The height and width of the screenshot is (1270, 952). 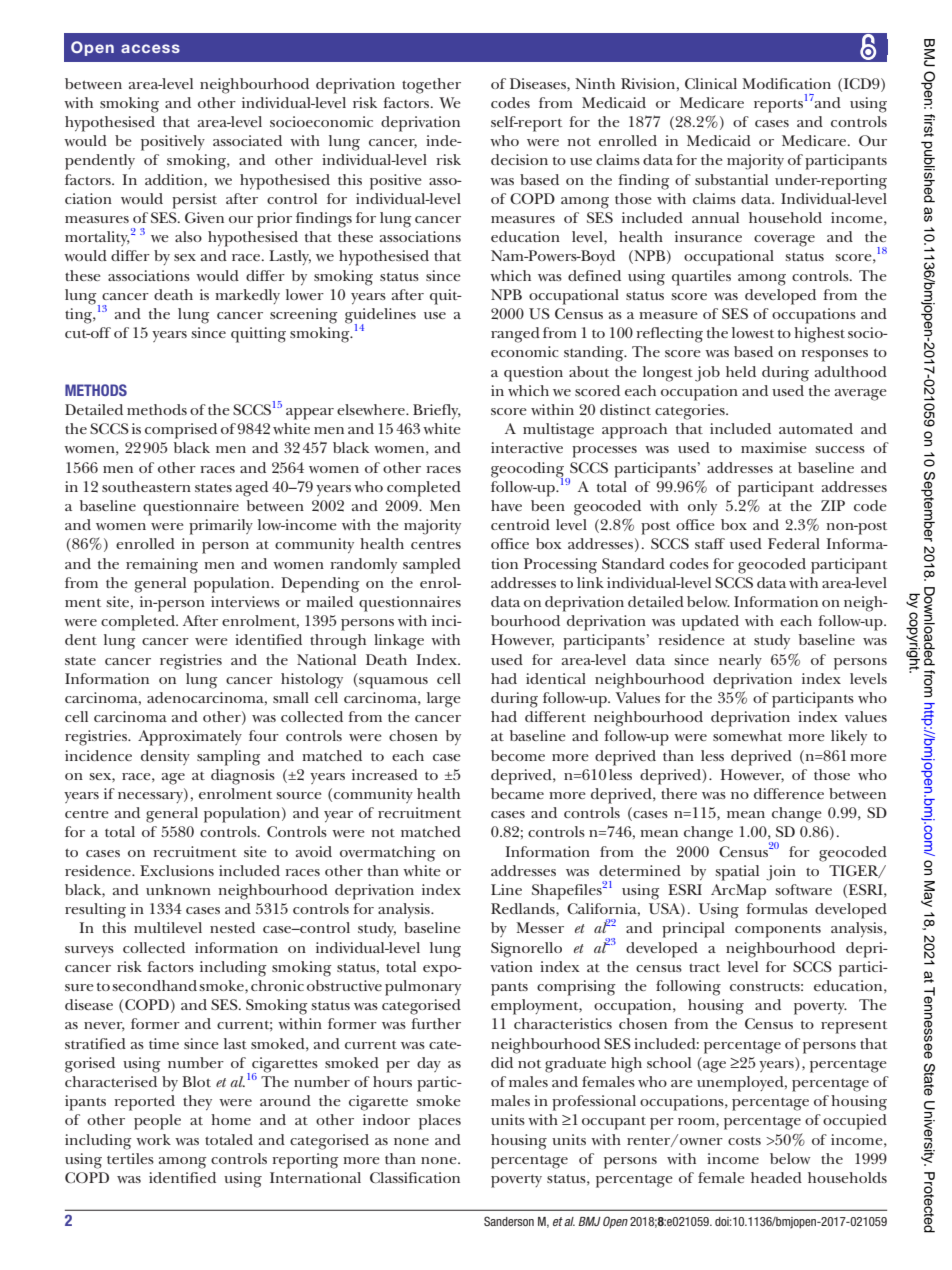 I want to click on work, so click(x=153, y=1139).
